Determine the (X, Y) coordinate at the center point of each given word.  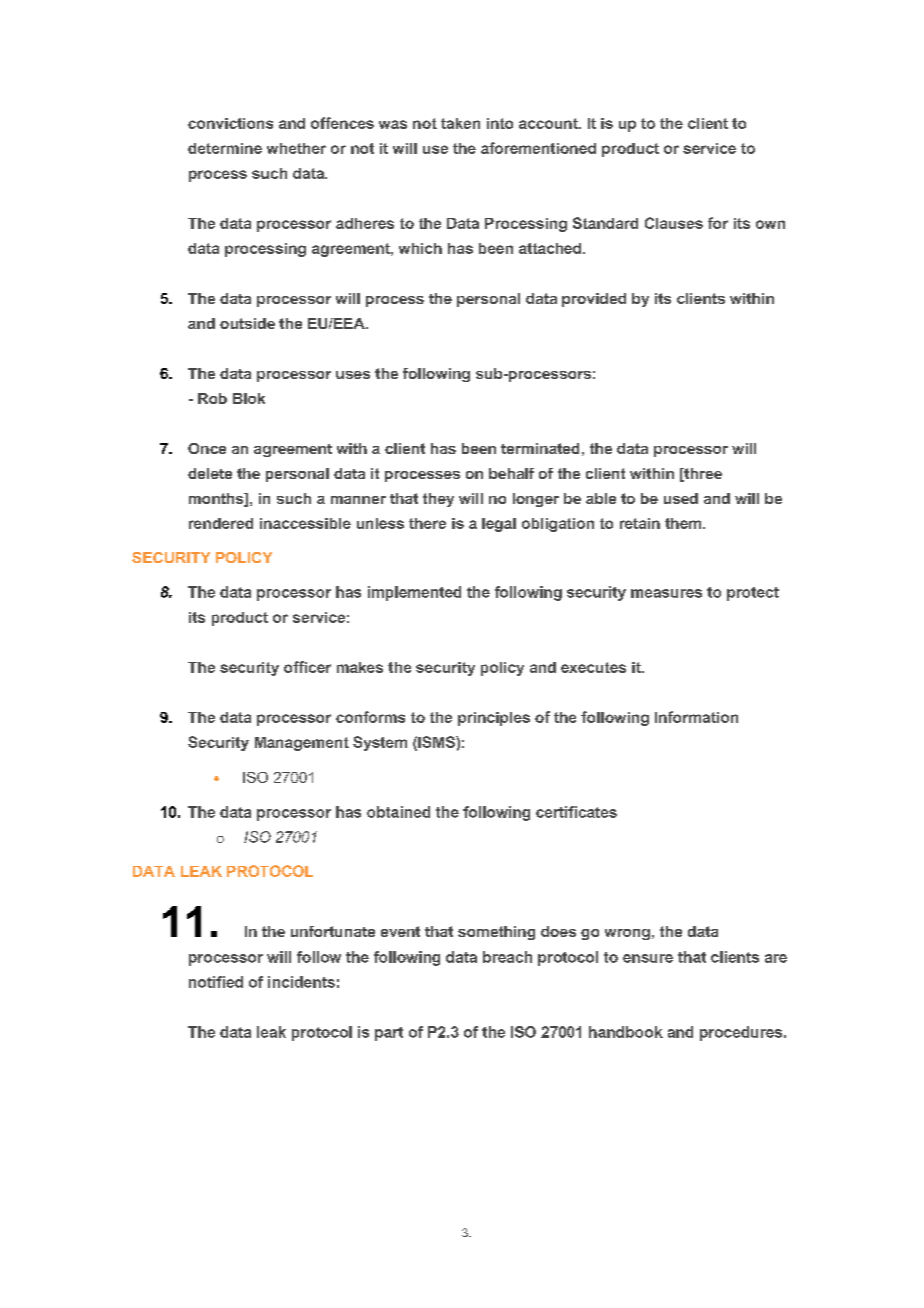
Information (696, 717)
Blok (249, 398)
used (681, 498)
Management (302, 744)
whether (296, 148)
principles (494, 719)
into (500, 123)
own (770, 224)
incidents (301, 982)
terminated (540, 448)
